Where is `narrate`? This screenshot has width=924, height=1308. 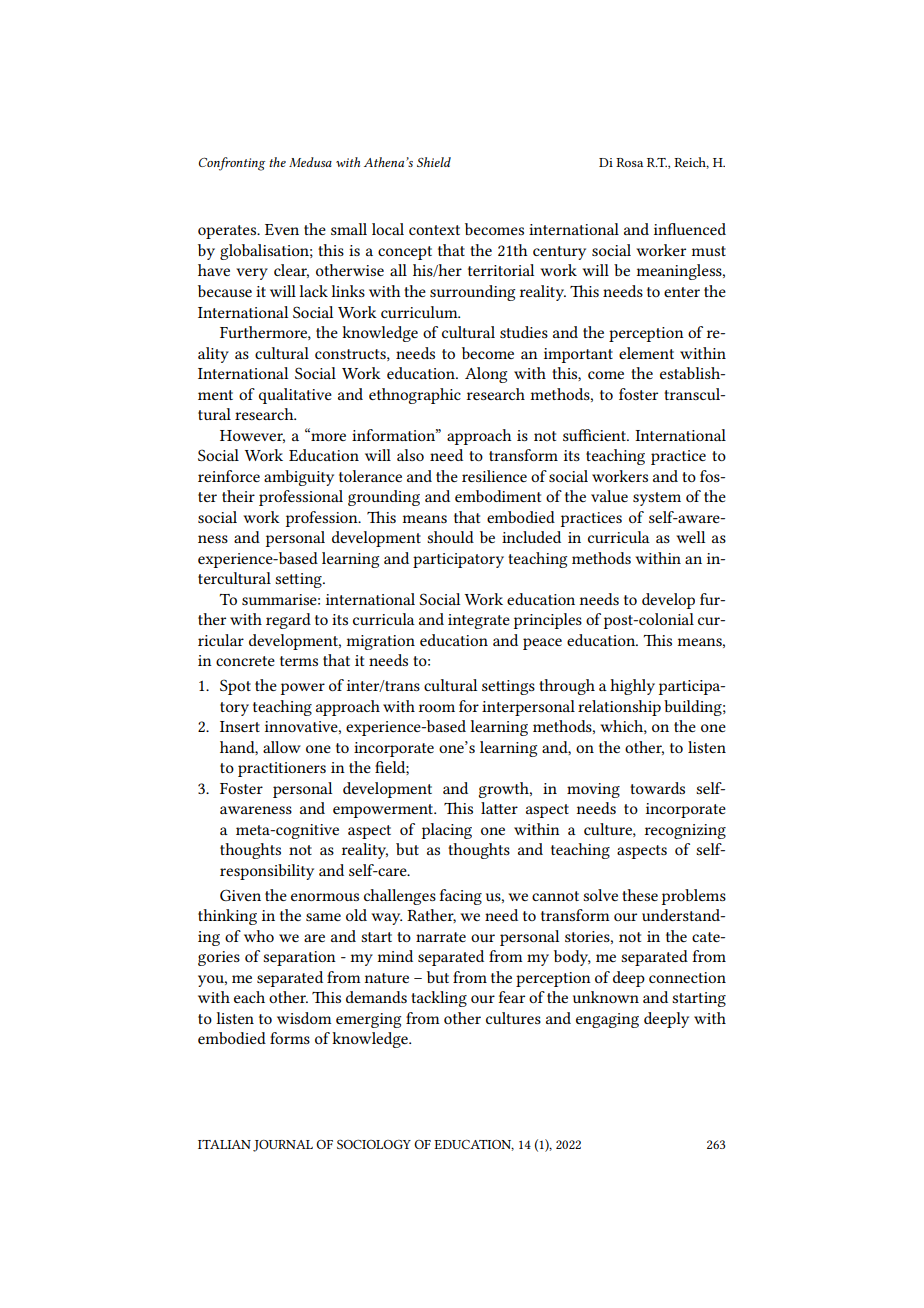 narrate is located at coordinates (441, 937).
